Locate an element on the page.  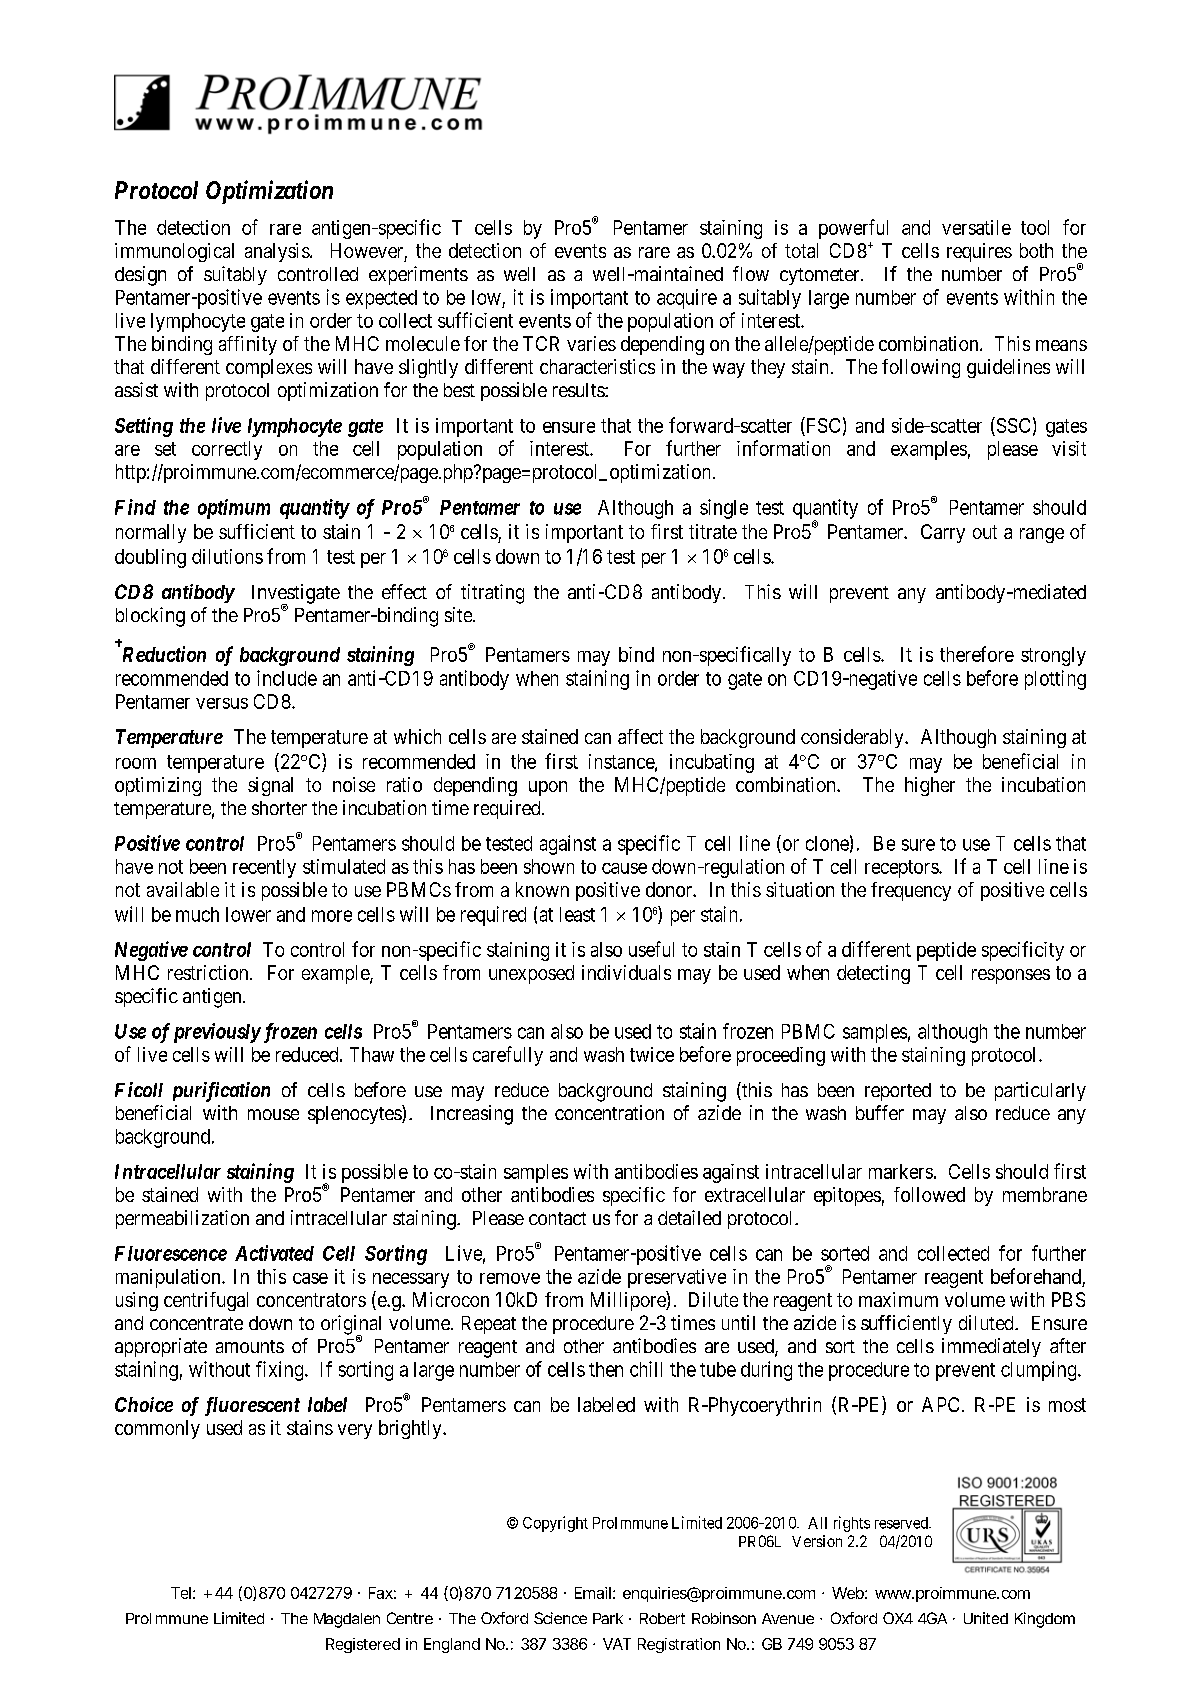
requires is located at coordinates (979, 252).
